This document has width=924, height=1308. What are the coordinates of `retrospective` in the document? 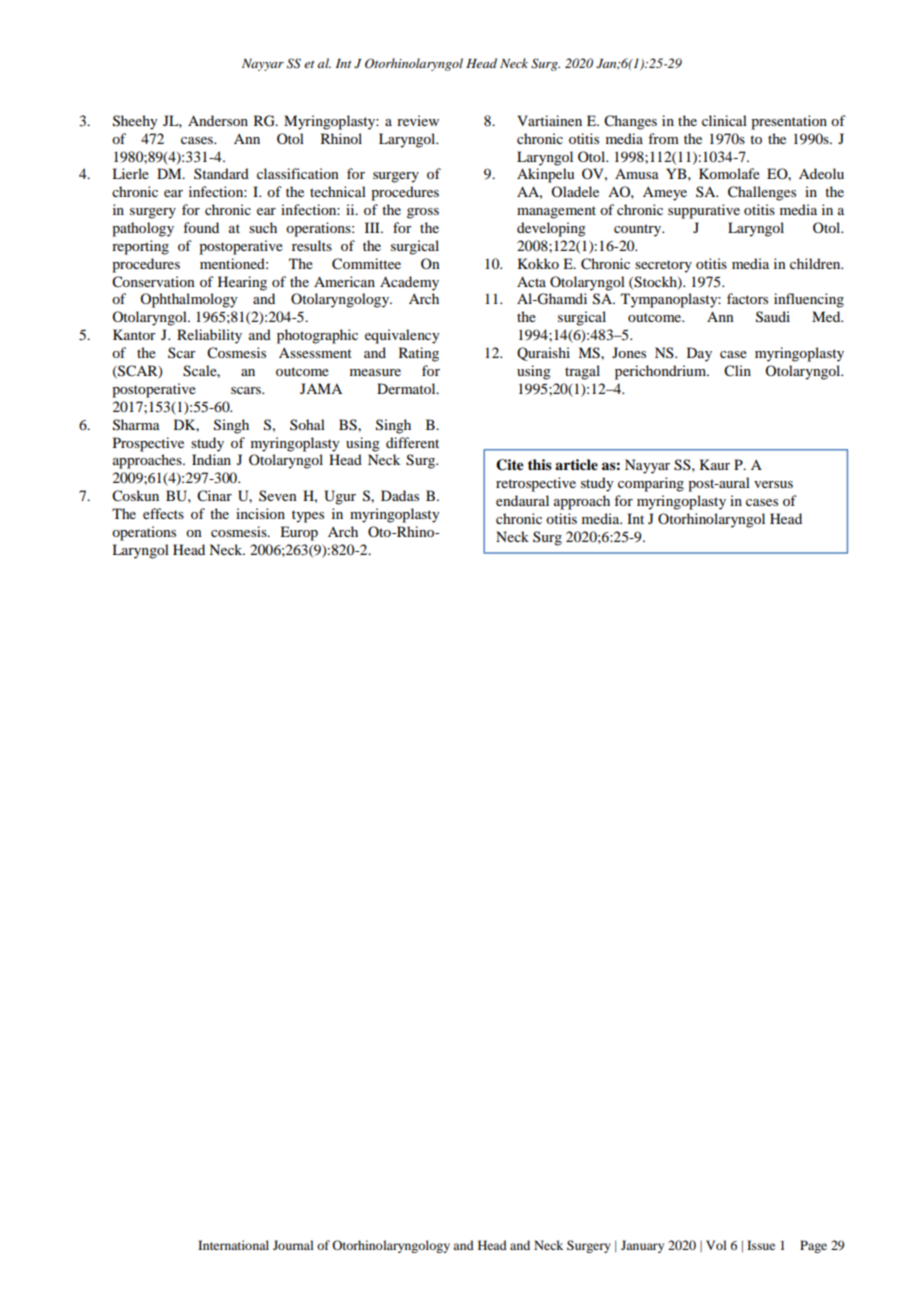 It's located at (536, 484).
